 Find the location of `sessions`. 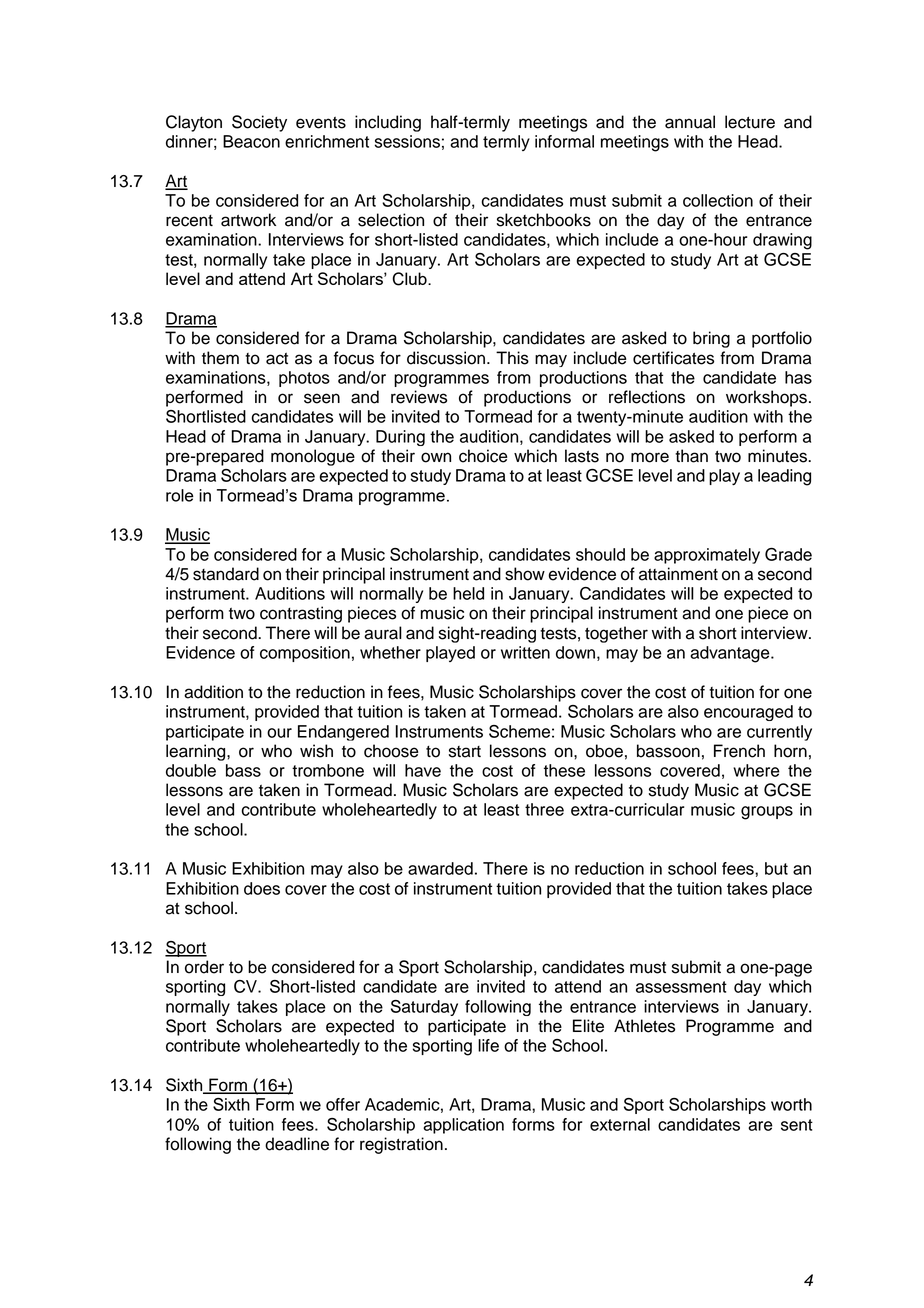

sessions is located at coordinates (407, 141).
